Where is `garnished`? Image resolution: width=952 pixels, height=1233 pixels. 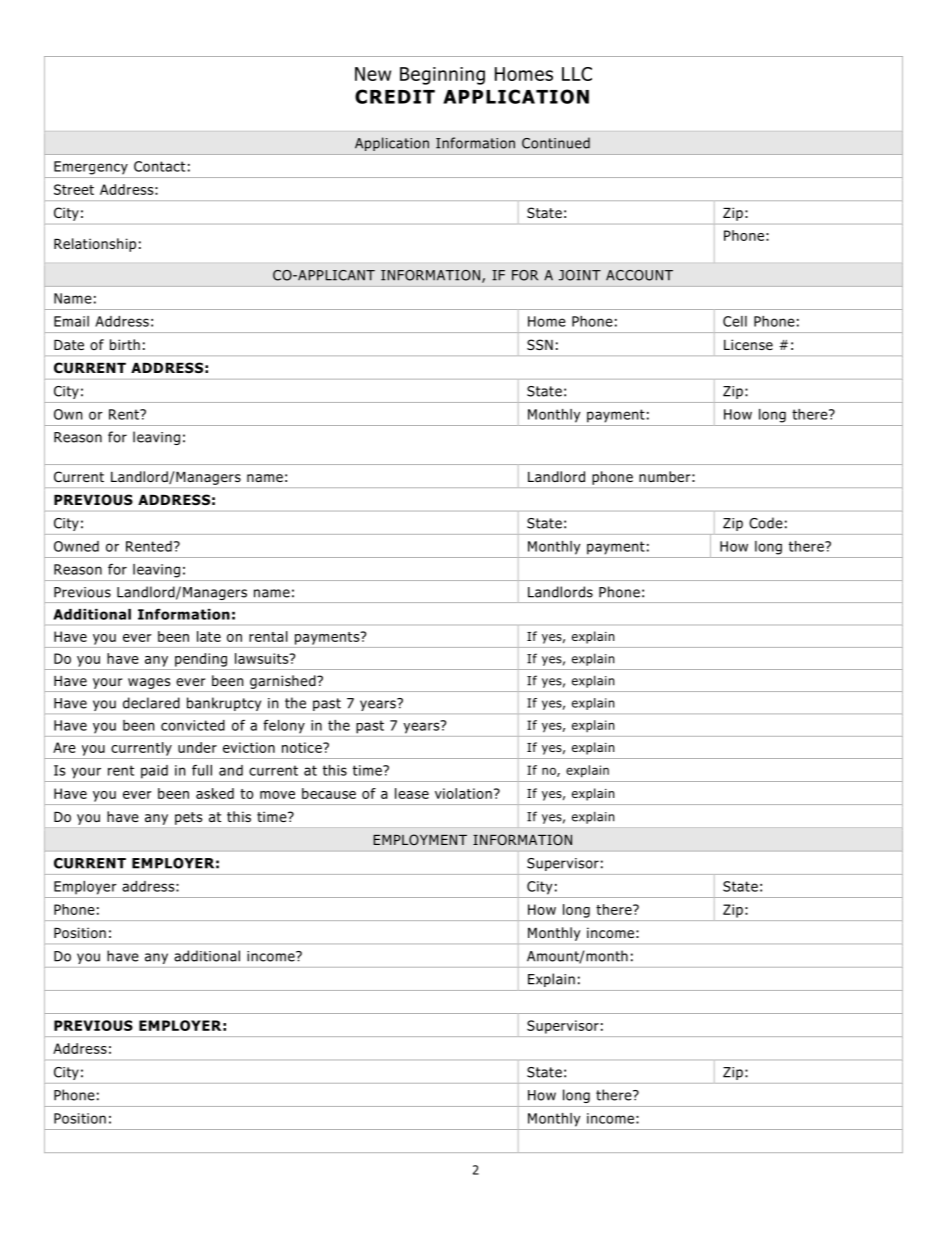
garnished is located at coordinates (284, 682).
